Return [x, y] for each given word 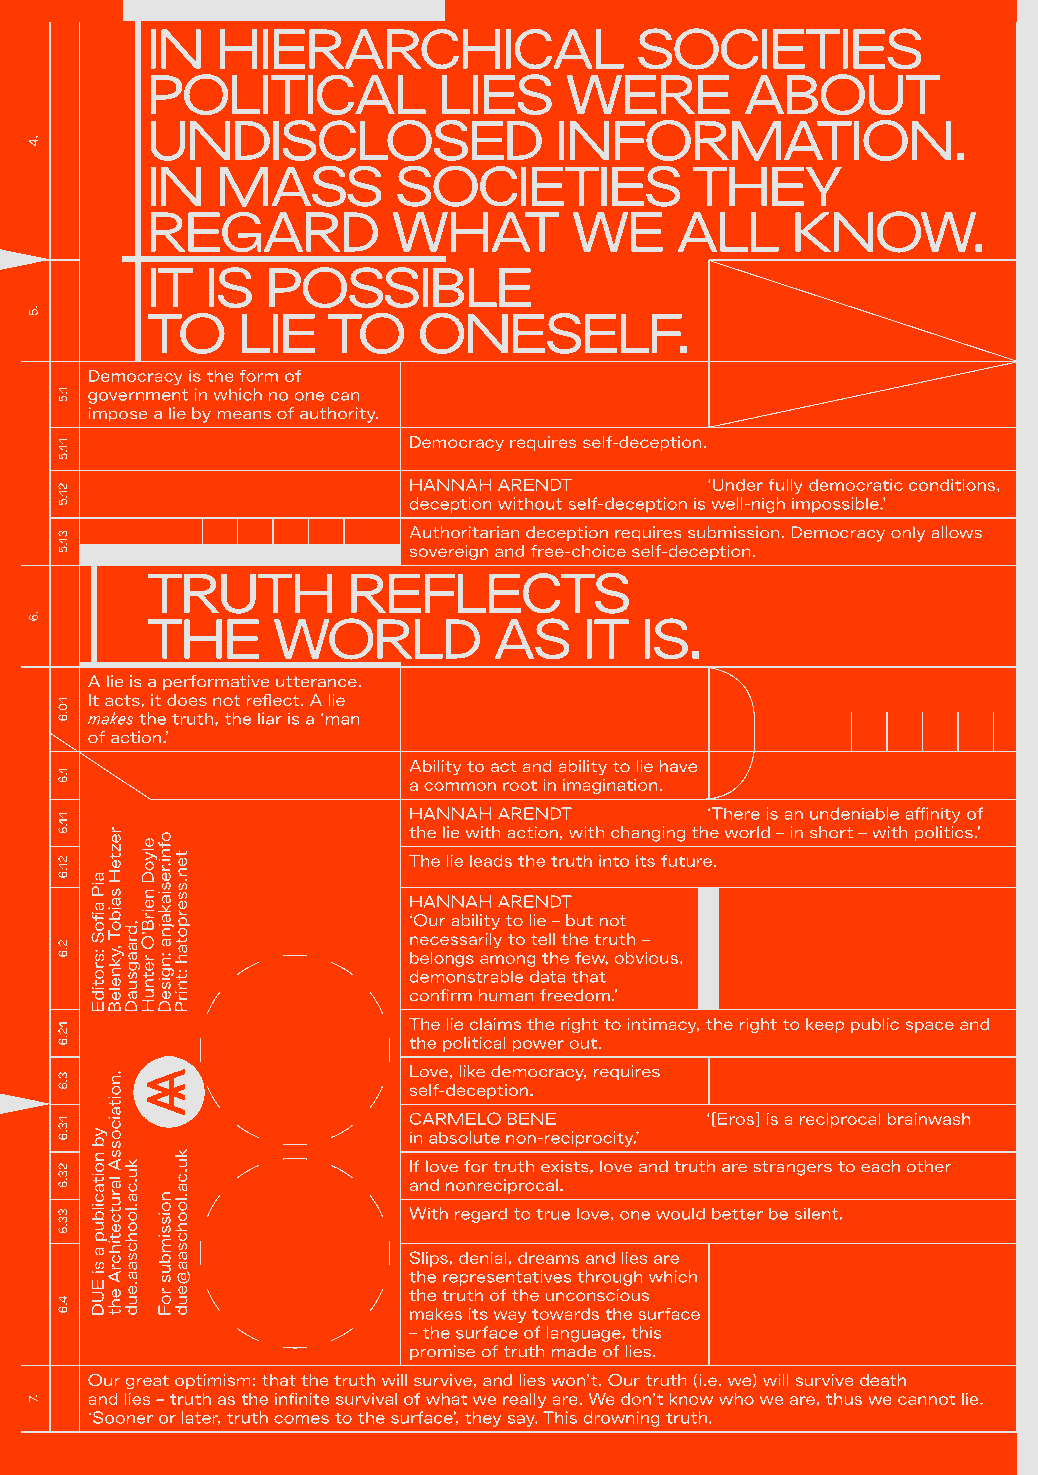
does [187, 700]
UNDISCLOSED [346, 140]
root [520, 785]
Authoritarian [464, 532]
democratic [856, 485]
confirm [441, 995]
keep [825, 1025]
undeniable [854, 813]
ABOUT [842, 94]
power [538, 1046]
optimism [212, 1381]
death [883, 1380]
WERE [648, 94]
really [524, 1400]
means [244, 415]
